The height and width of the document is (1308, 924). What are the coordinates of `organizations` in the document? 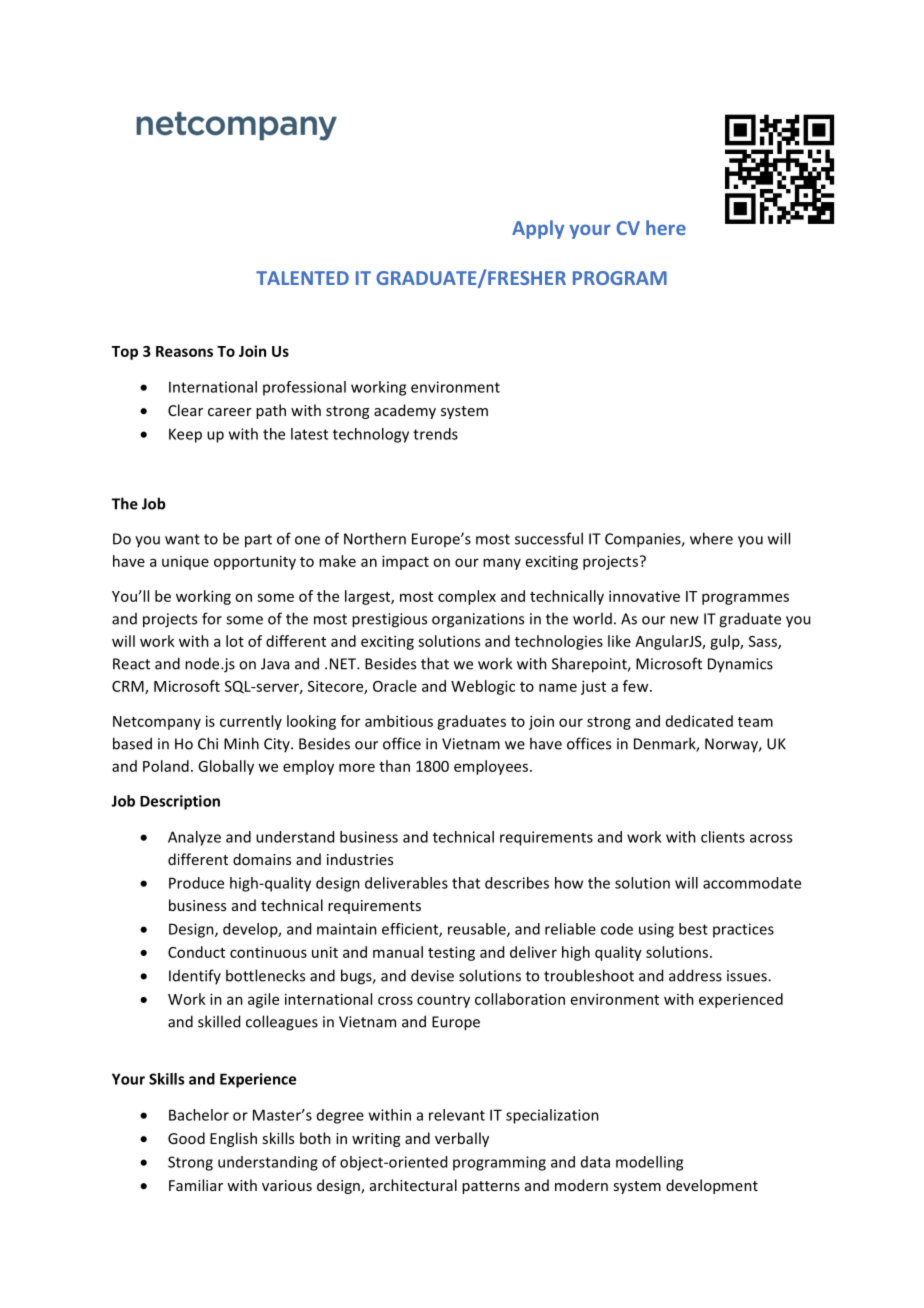 It's located at (478, 620).
